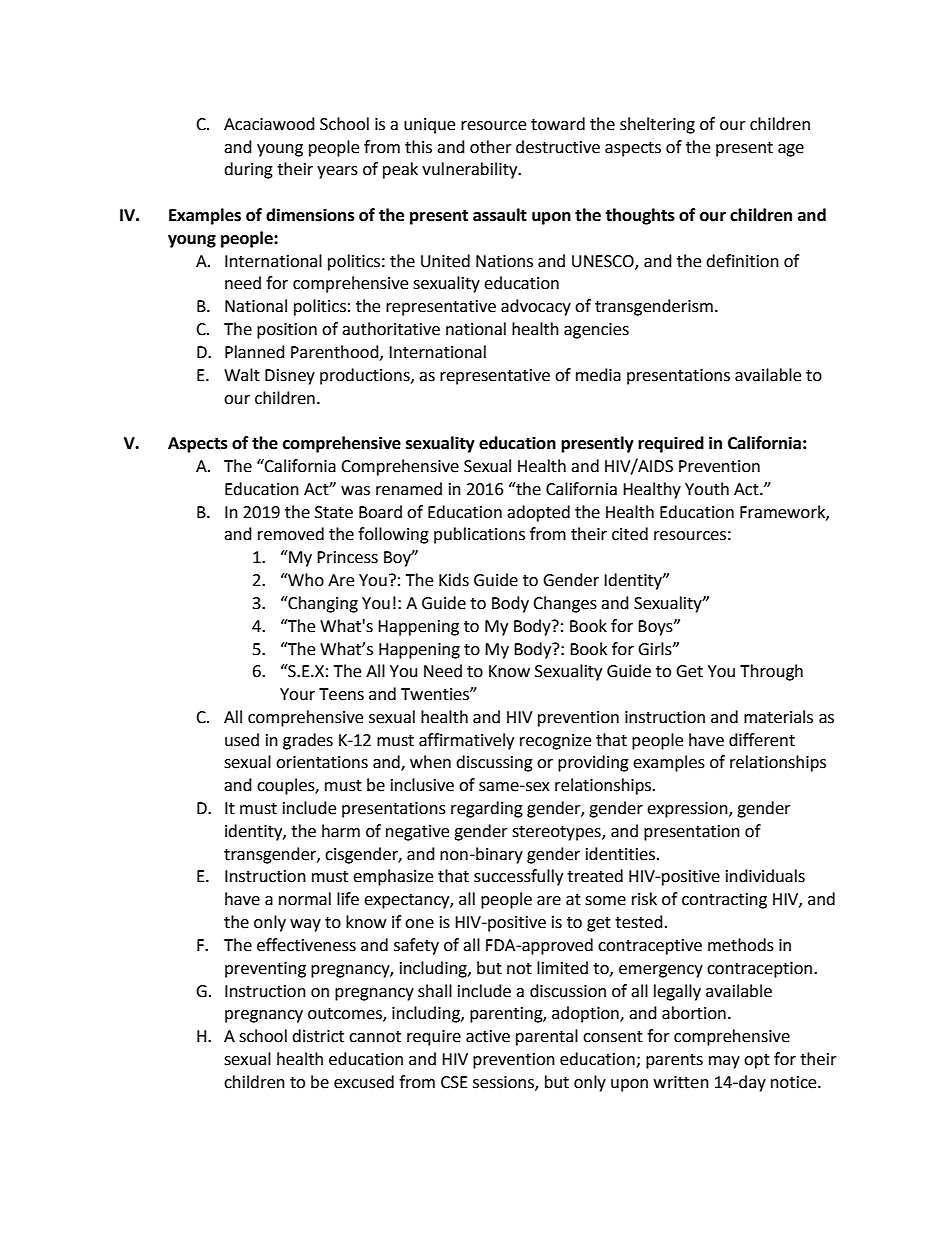 This document has height=1233, width=952. What do you see at coordinates (555, 742) in the document?
I see `recognize` at bounding box center [555, 742].
